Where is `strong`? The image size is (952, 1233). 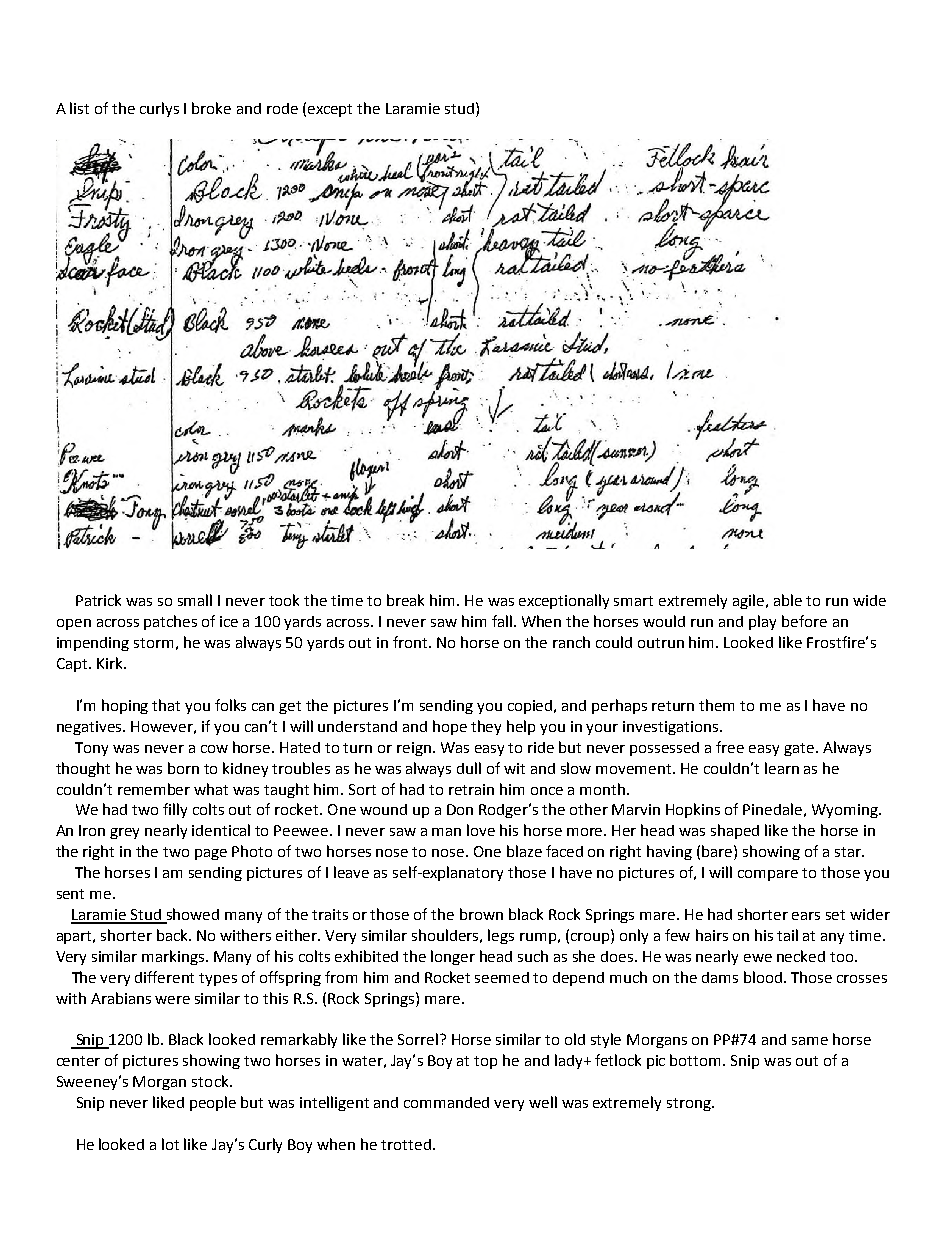
strong is located at coordinates (690, 1104).
